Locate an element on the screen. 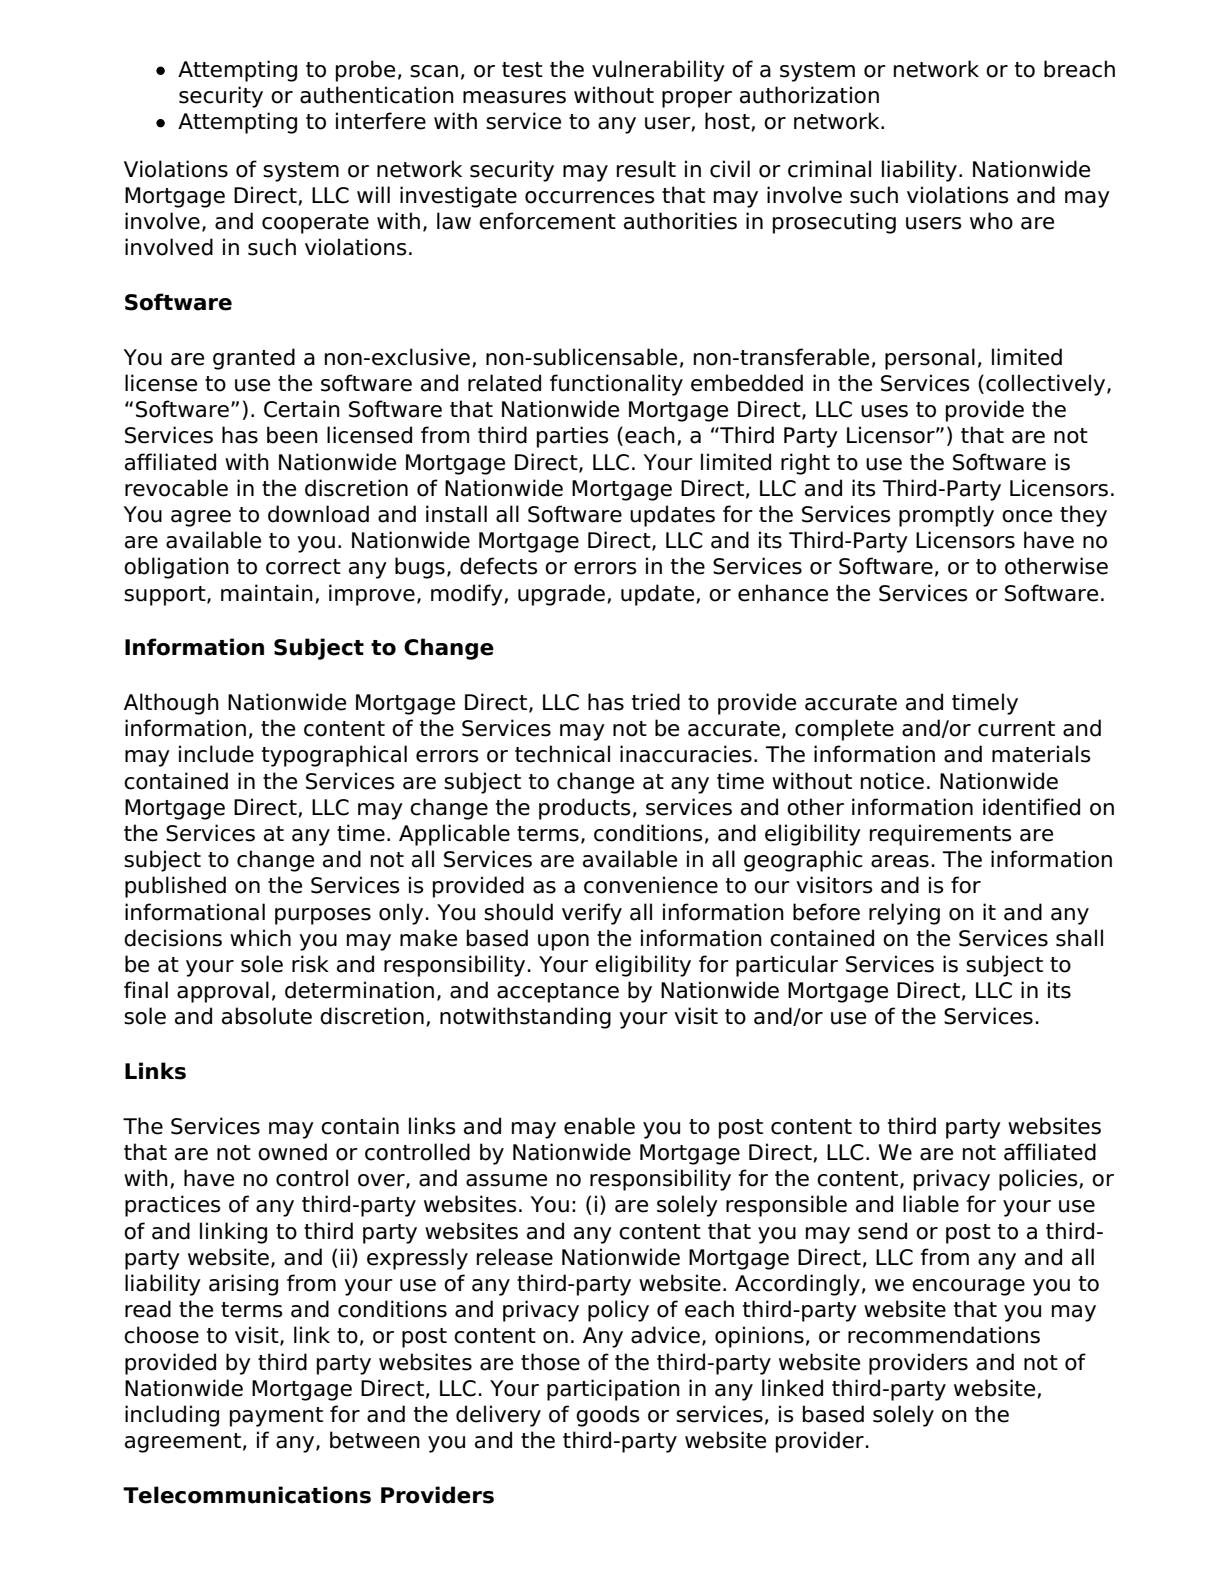 Image resolution: width=1213 pixels, height=1570 pixels. acceptance is located at coordinates (558, 993).
